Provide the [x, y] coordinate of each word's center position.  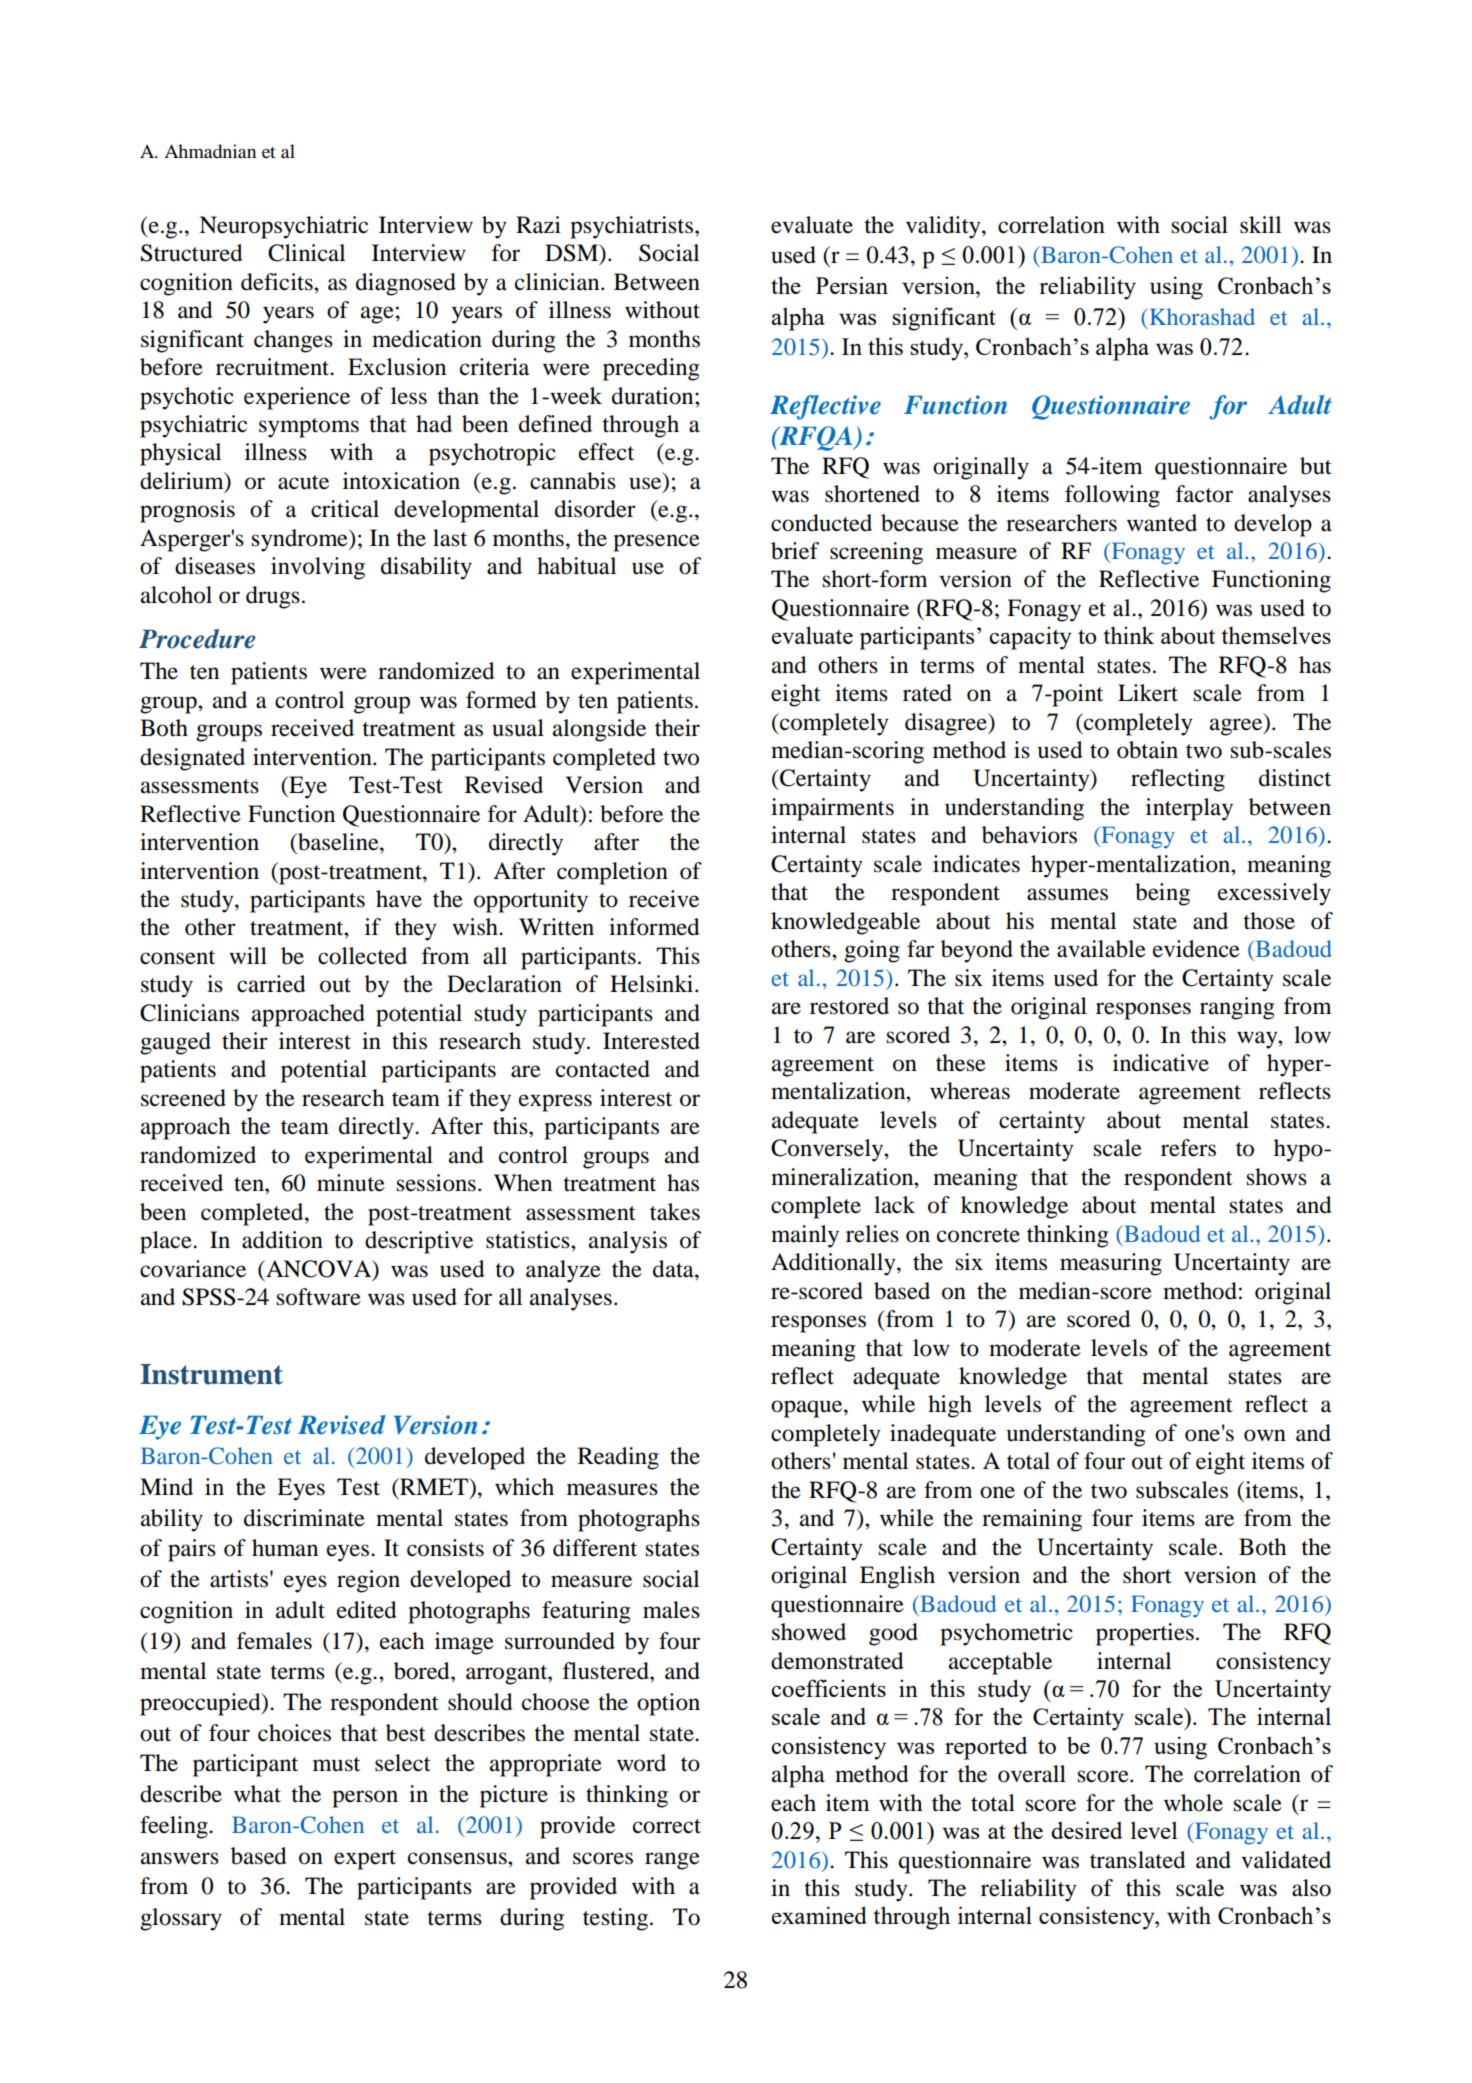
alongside [599, 730]
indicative [1161, 1063]
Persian [852, 285]
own [1265, 1435]
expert [365, 1860]
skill [1260, 225]
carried [271, 984]
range [672, 1861]
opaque [808, 1409]
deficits [278, 282]
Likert [1148, 693]
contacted [603, 1069]
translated [1138, 1860]
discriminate [304, 1518]
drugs [273, 597]
